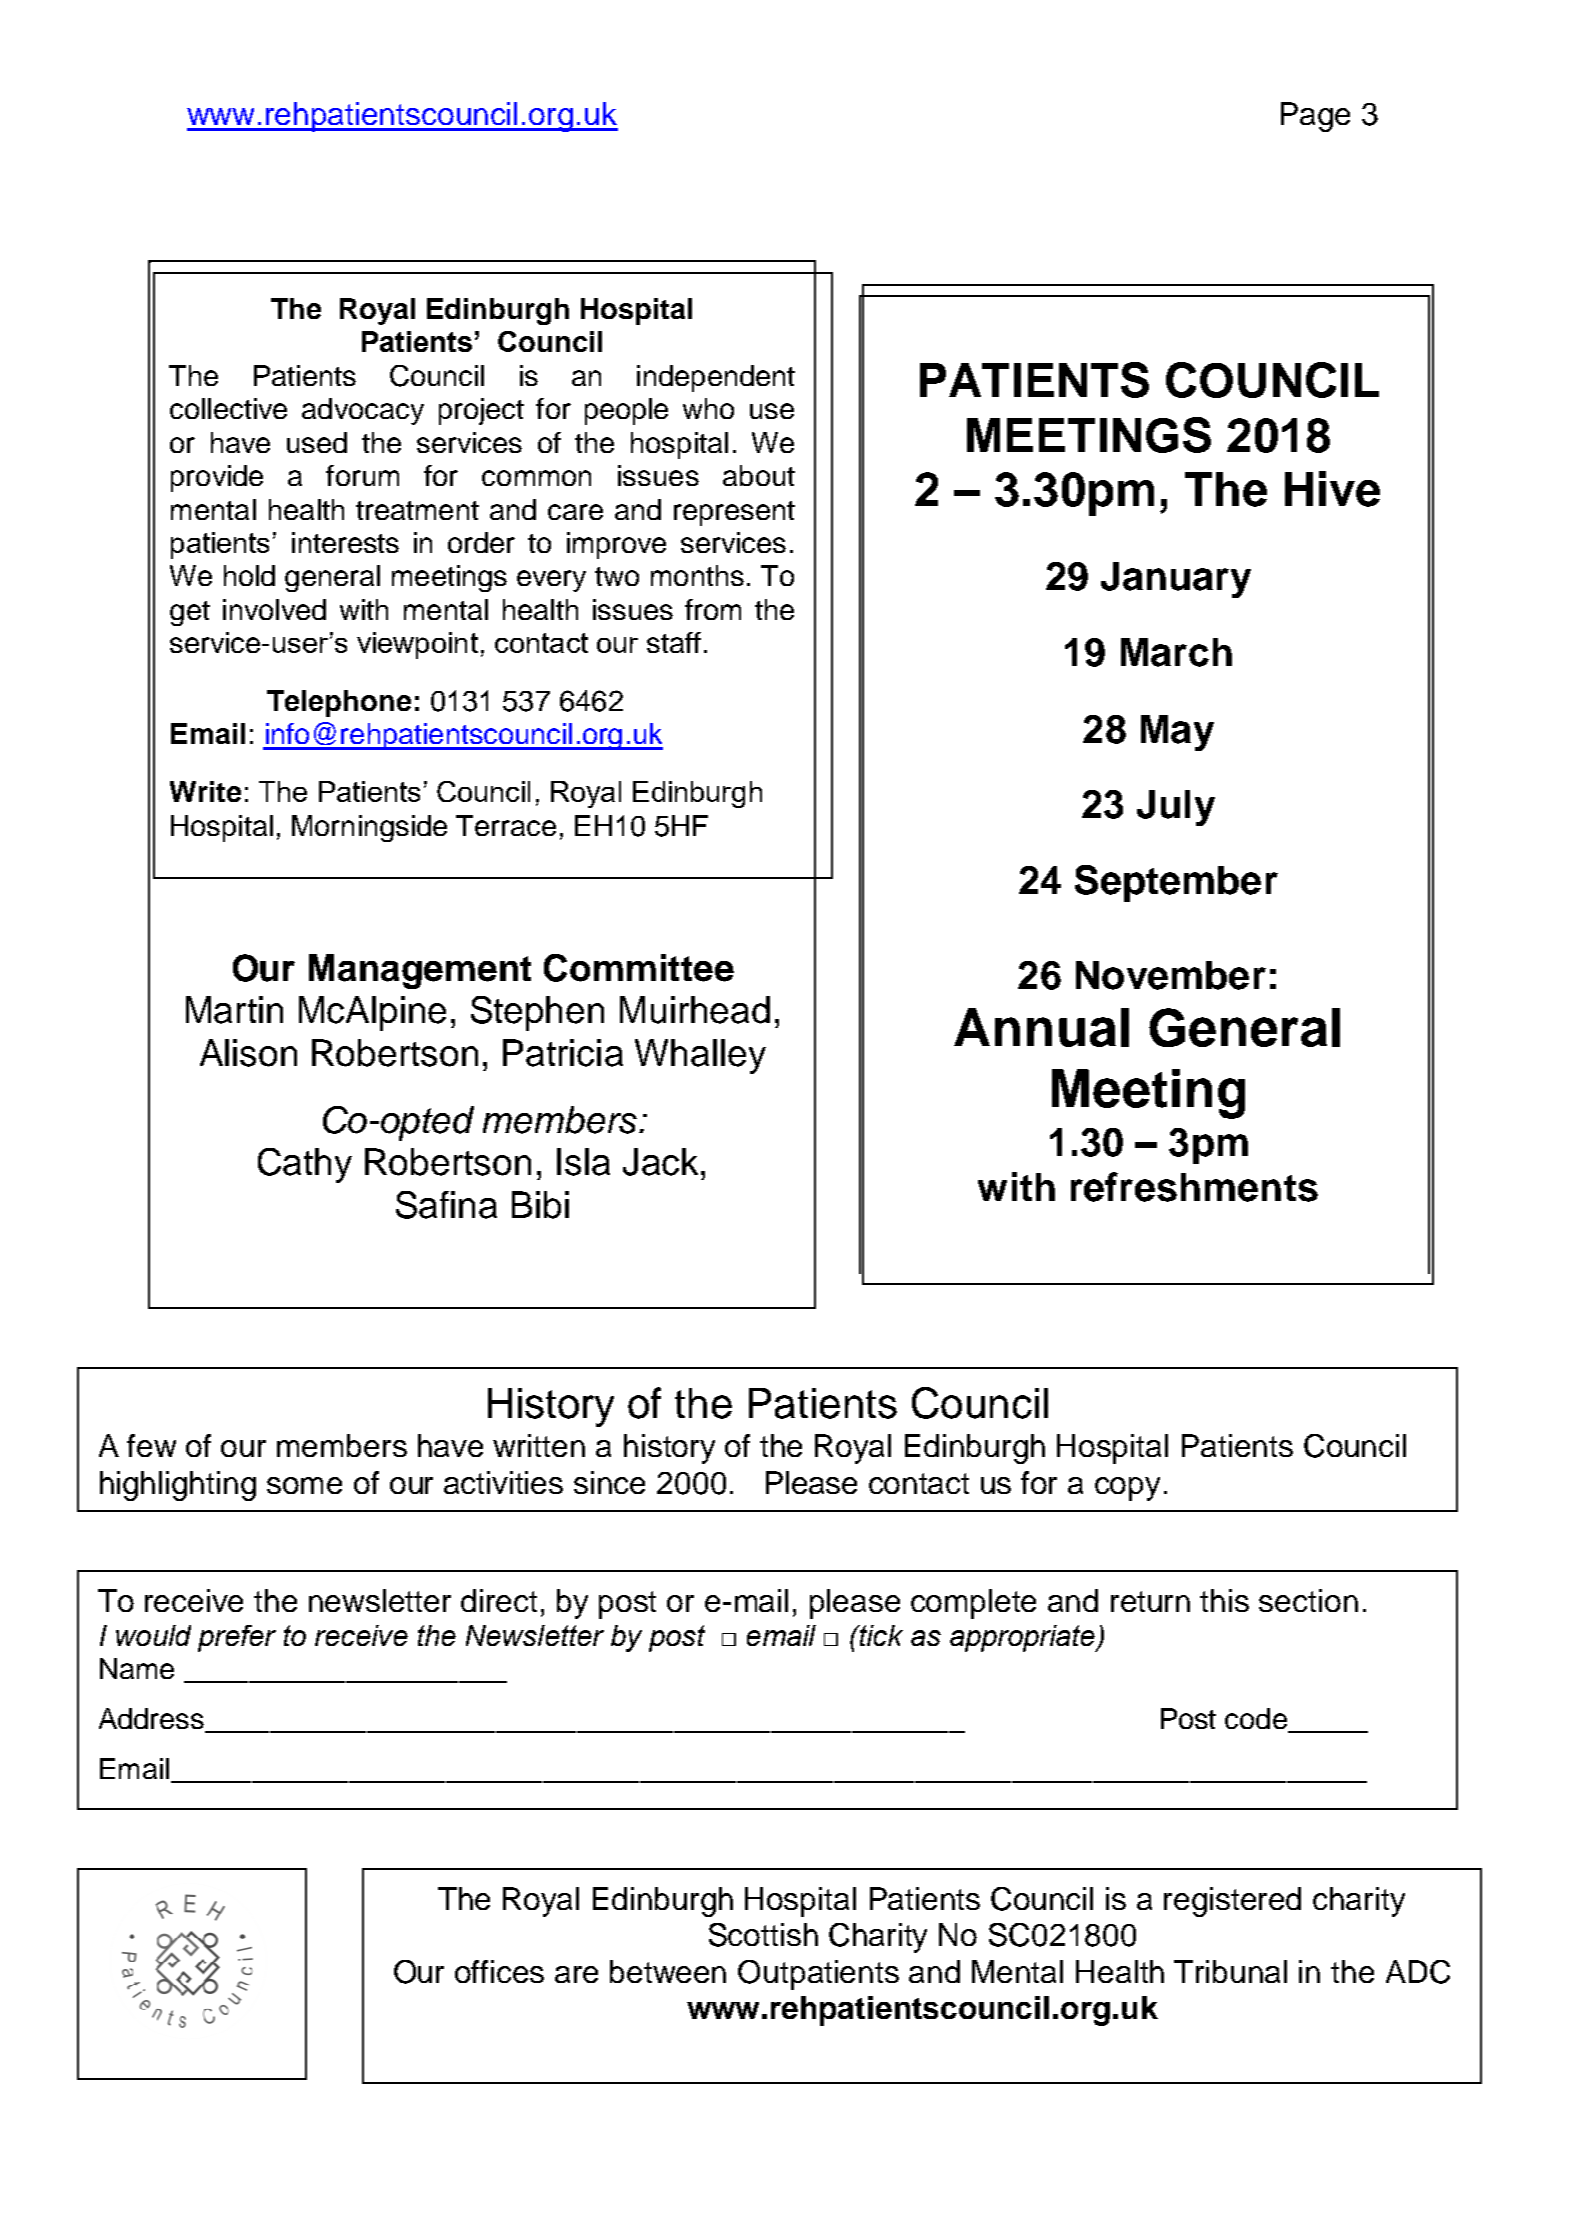 This page has width=1573, height=2225. What do you see at coordinates (1315, 117) in the page?
I see `Page` at bounding box center [1315, 117].
